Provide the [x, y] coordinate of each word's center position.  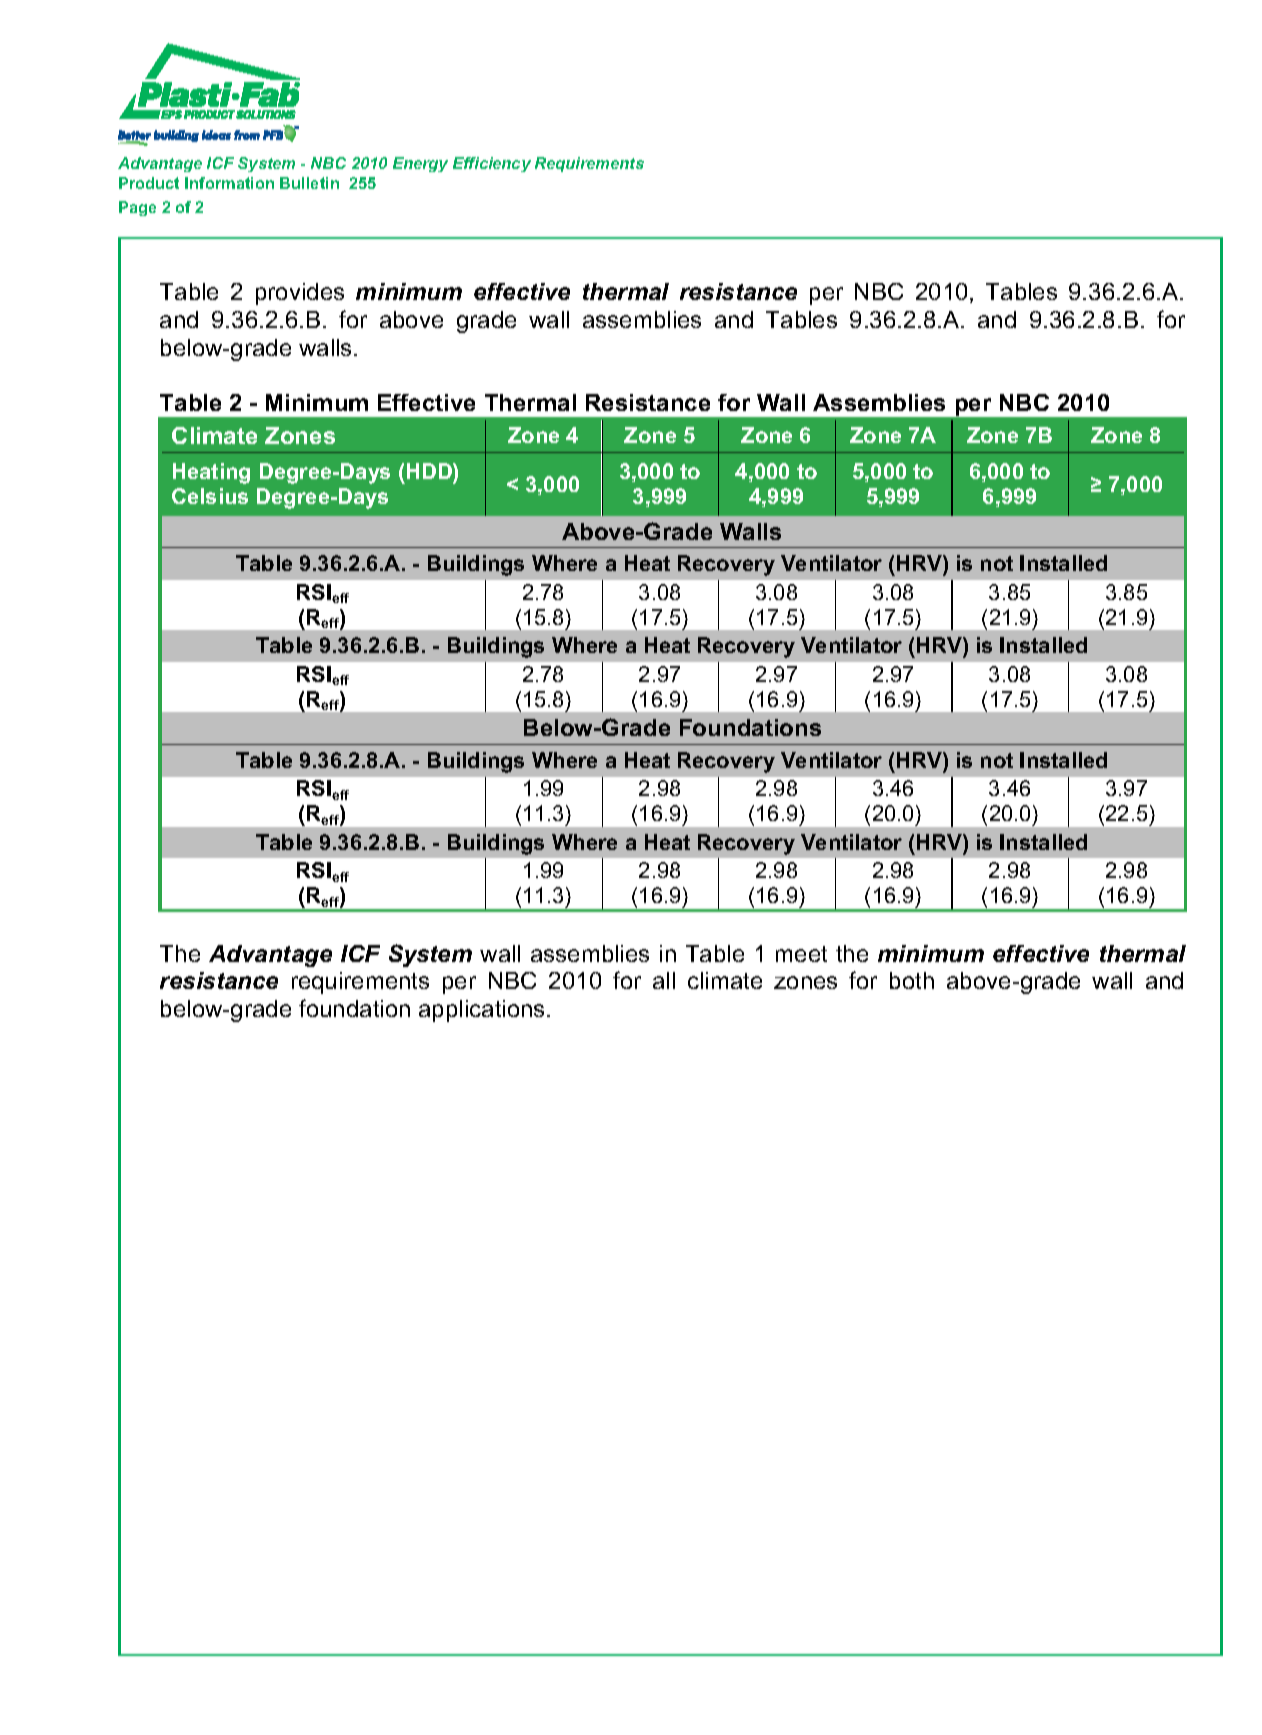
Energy [420, 164]
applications [481, 1011]
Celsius [210, 496]
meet [801, 954]
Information [229, 183]
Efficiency [492, 164]
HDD [430, 471]
